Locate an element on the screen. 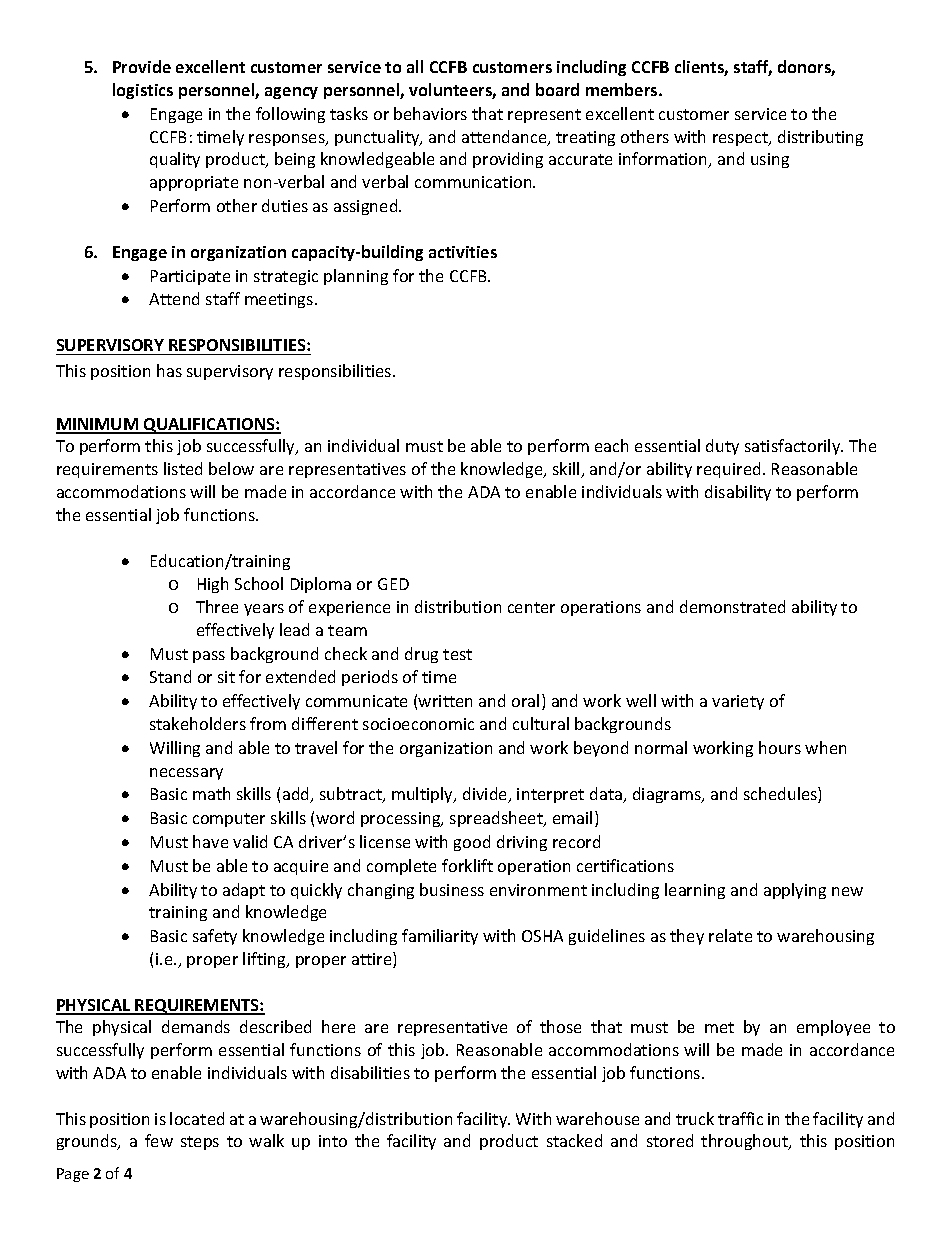 This screenshot has height=1233, width=952. duty is located at coordinates (722, 447).
